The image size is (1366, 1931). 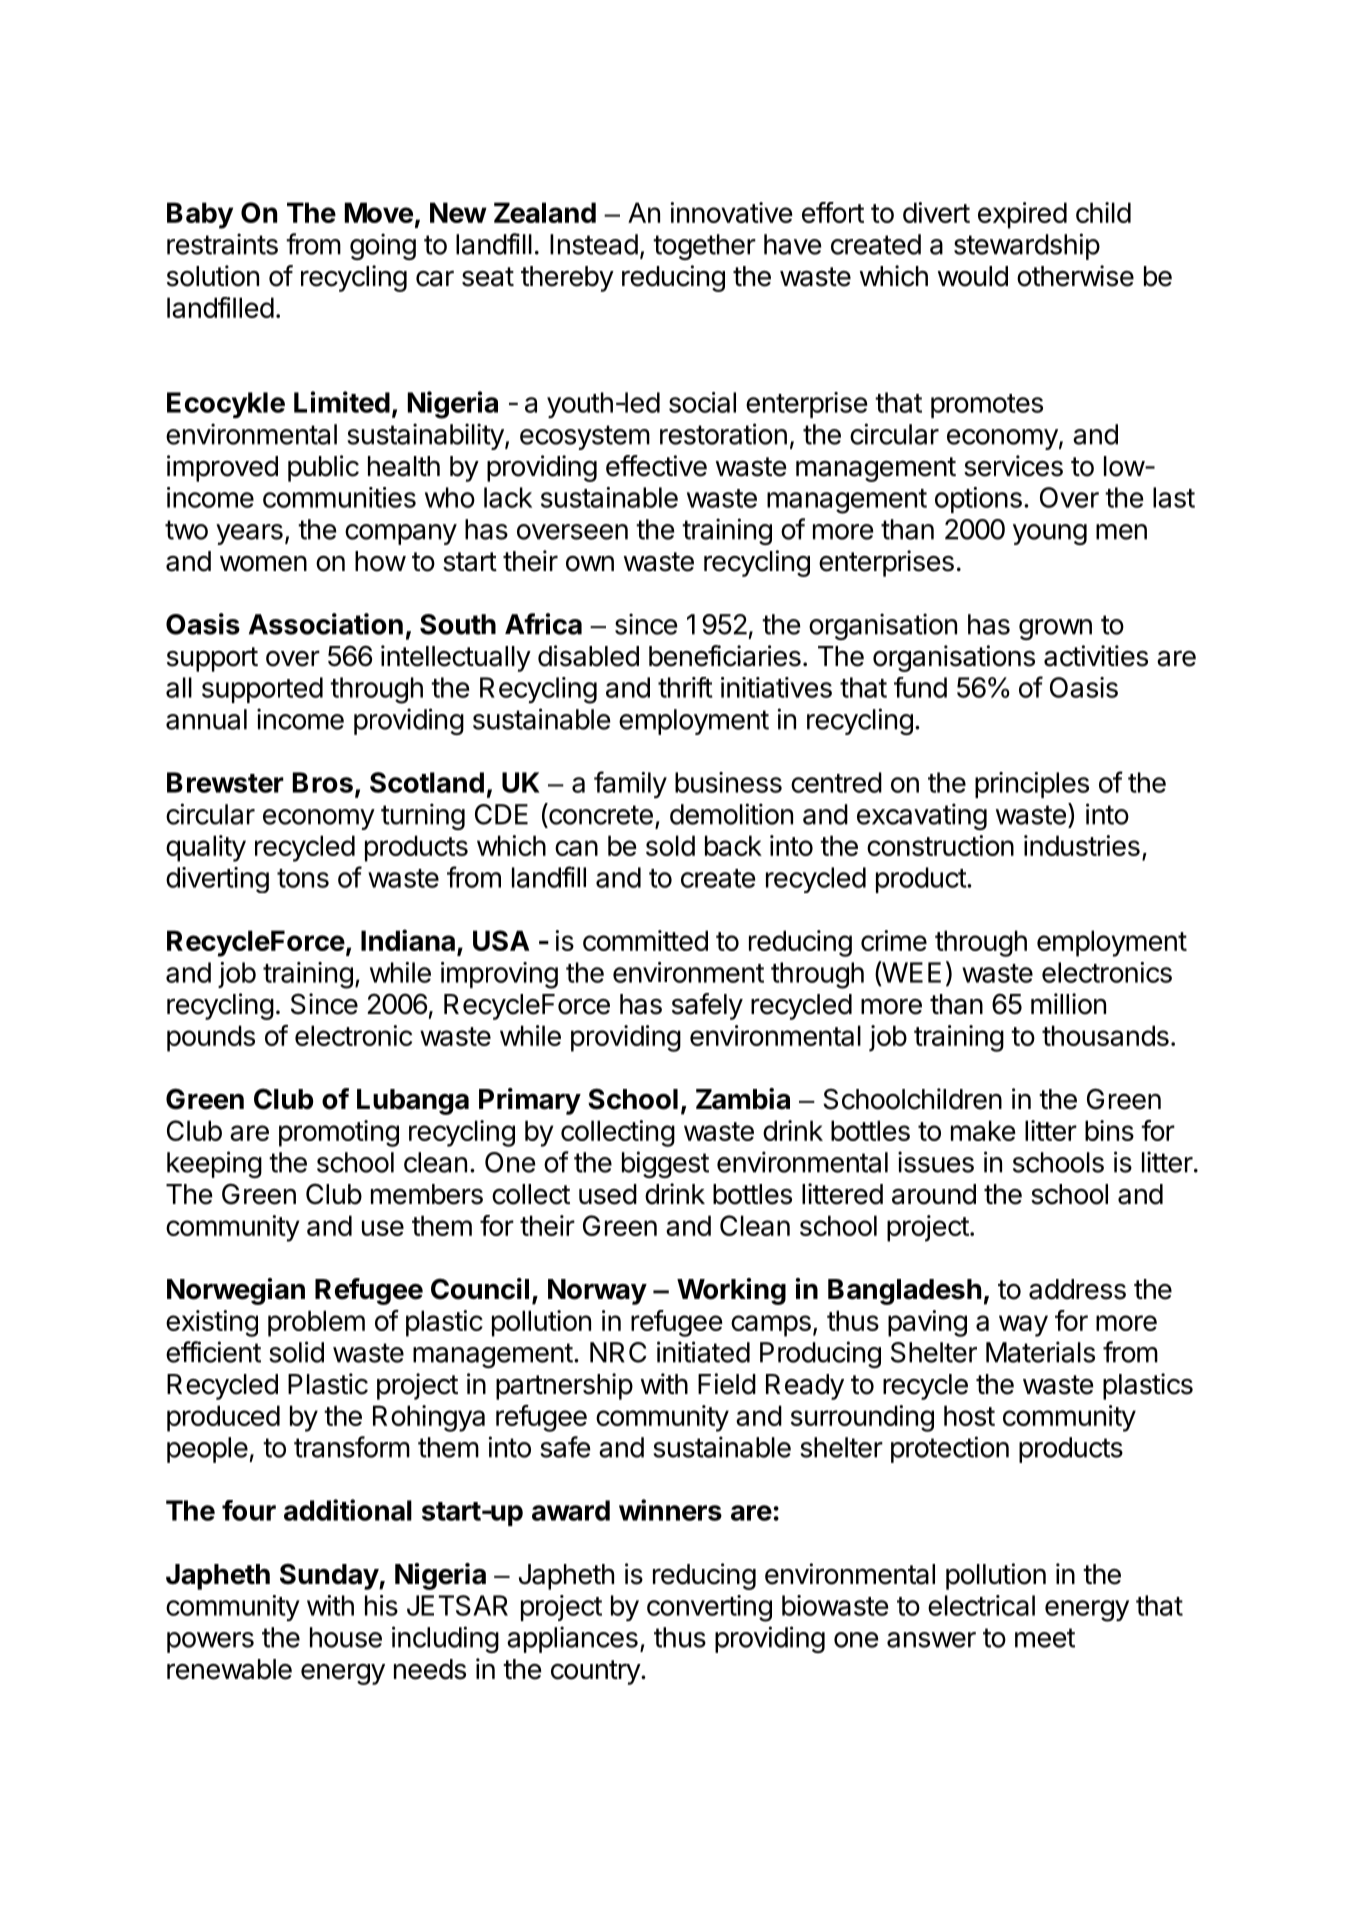 What do you see at coordinates (983, 1130) in the screenshot?
I see `make` at bounding box center [983, 1130].
